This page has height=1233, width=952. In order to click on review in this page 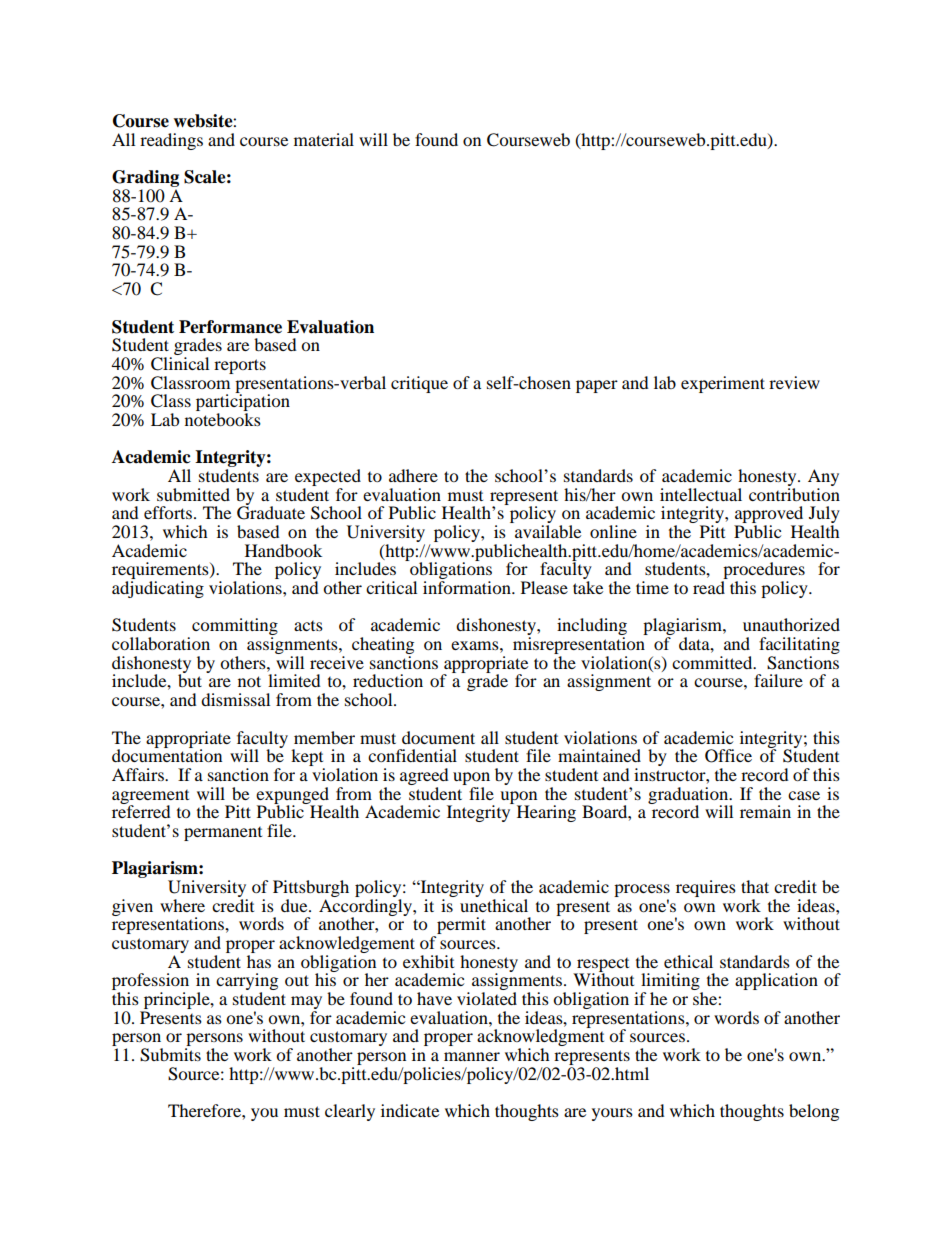, I will do `click(794, 382)`.
